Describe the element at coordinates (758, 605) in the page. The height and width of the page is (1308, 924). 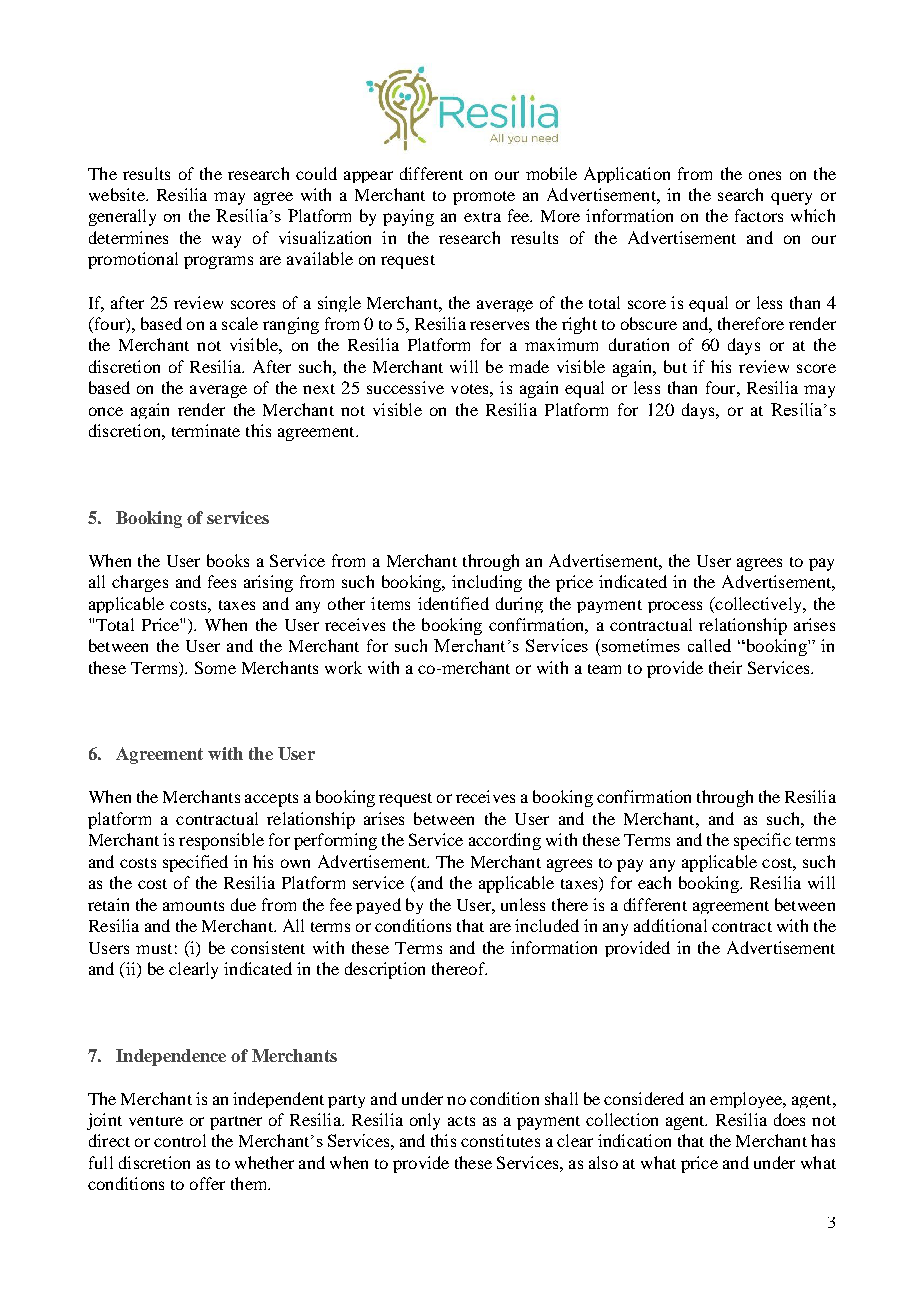
I see `collectively` at that location.
